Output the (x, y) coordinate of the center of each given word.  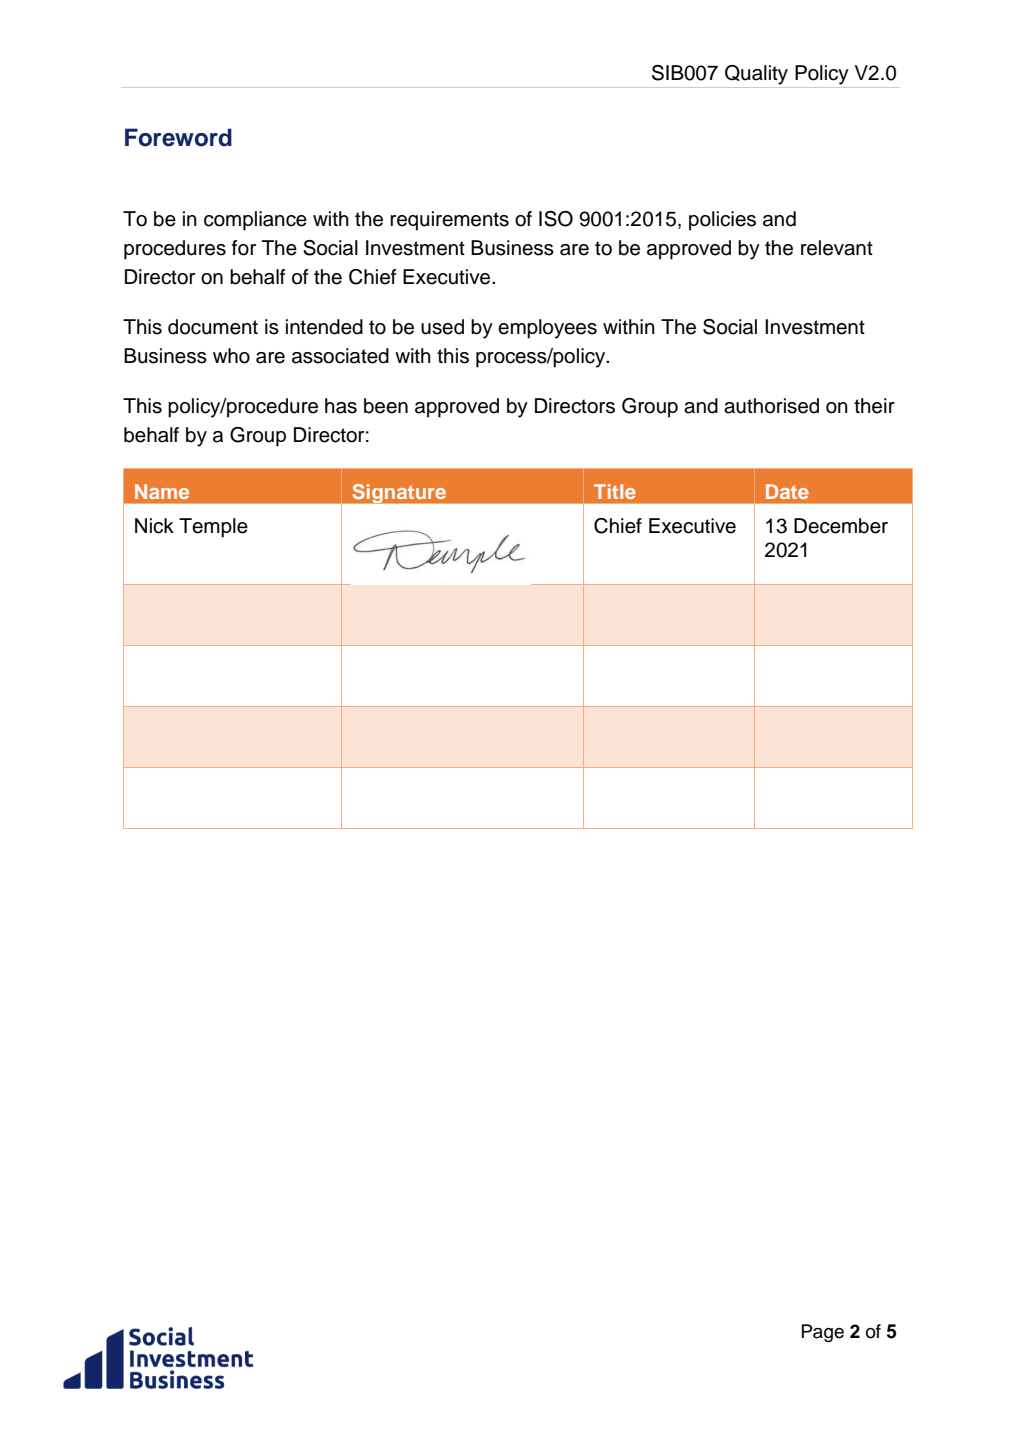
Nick (154, 526)
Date (787, 491)
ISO (556, 219)
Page (823, 1333)
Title (615, 491)
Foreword (178, 137)
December (841, 526)
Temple (213, 528)
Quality (756, 75)
